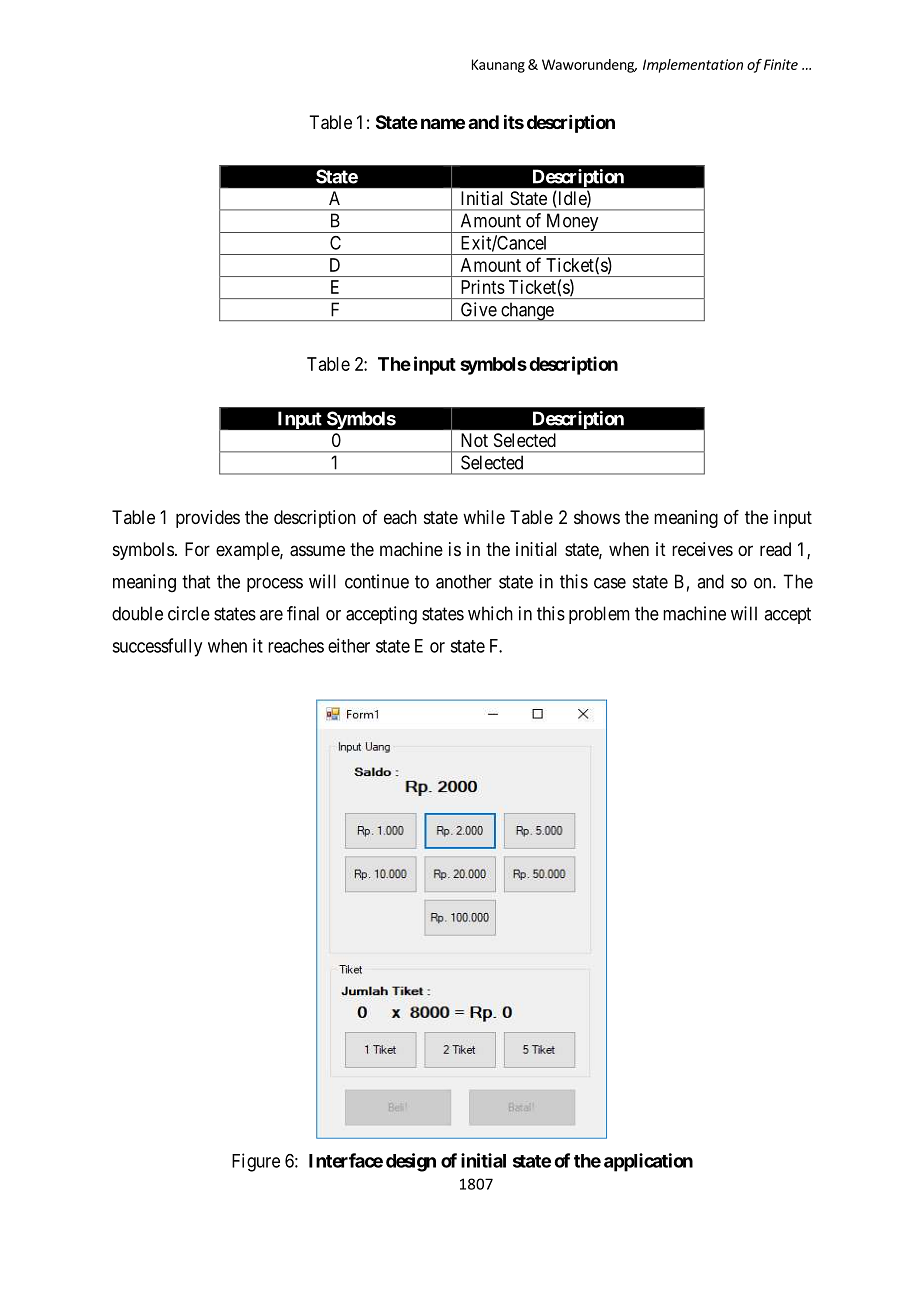 This screenshot has height=1307, width=924. What do you see at coordinates (256, 1162) in the screenshot?
I see `Figure` at bounding box center [256, 1162].
